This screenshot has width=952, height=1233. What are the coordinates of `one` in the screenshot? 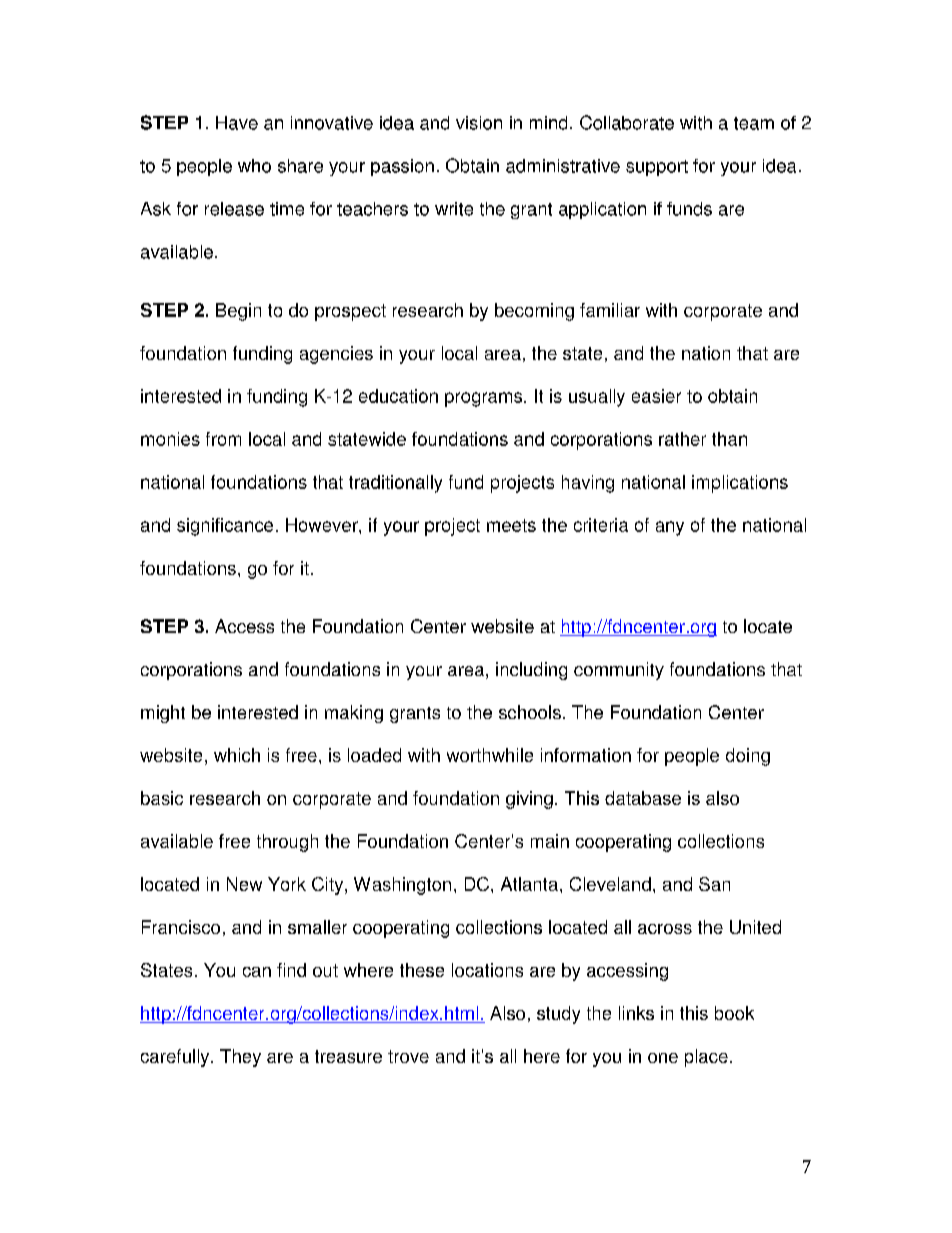 It's located at (663, 1058).
